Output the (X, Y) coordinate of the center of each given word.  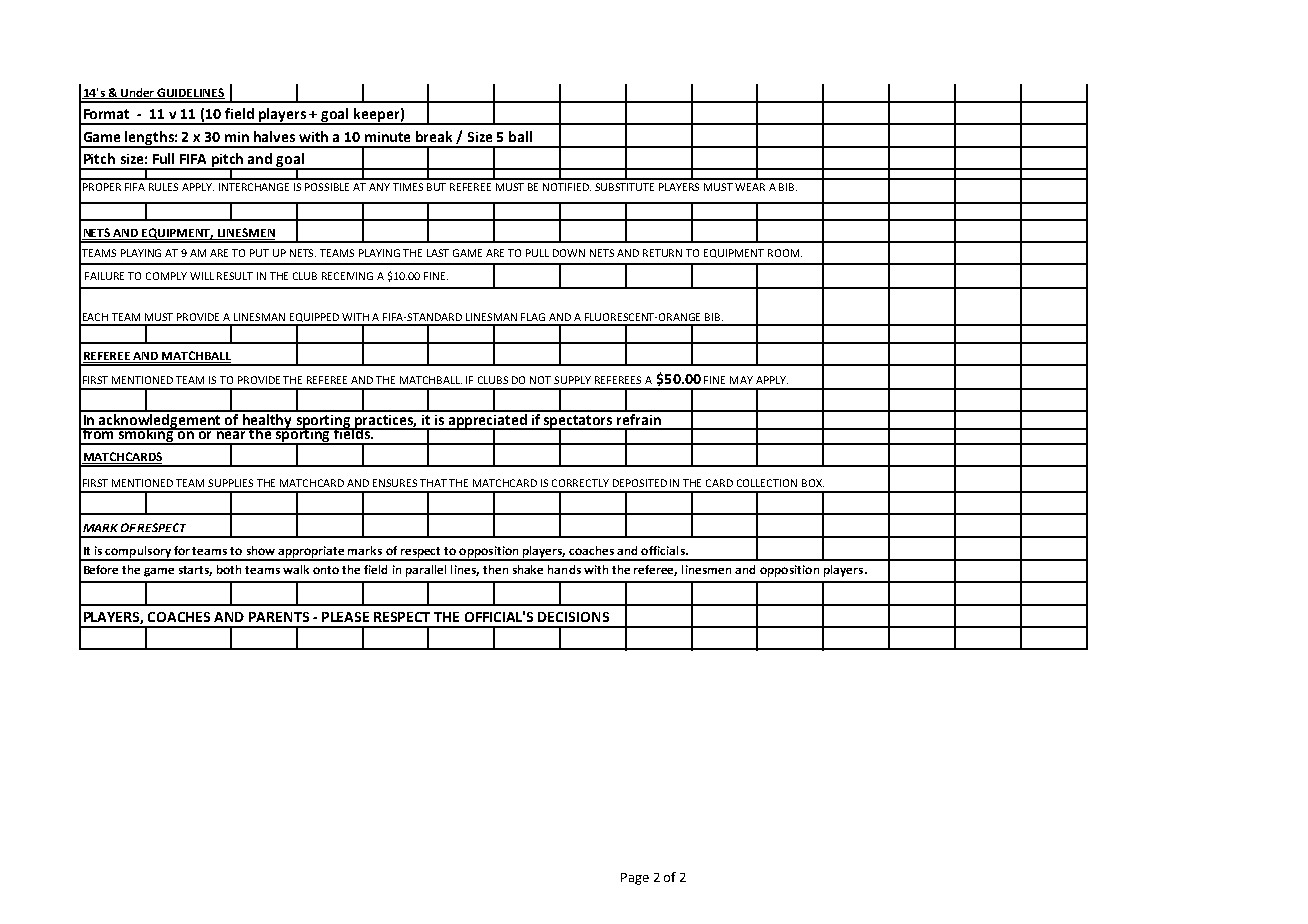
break (434, 136)
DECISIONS (573, 617)
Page (635, 879)
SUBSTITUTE (624, 187)
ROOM (785, 253)
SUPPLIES (230, 483)
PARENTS (279, 617)
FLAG (533, 317)
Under (138, 93)
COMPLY (166, 276)
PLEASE (345, 617)
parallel (426, 571)
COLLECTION (767, 483)
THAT (435, 483)
